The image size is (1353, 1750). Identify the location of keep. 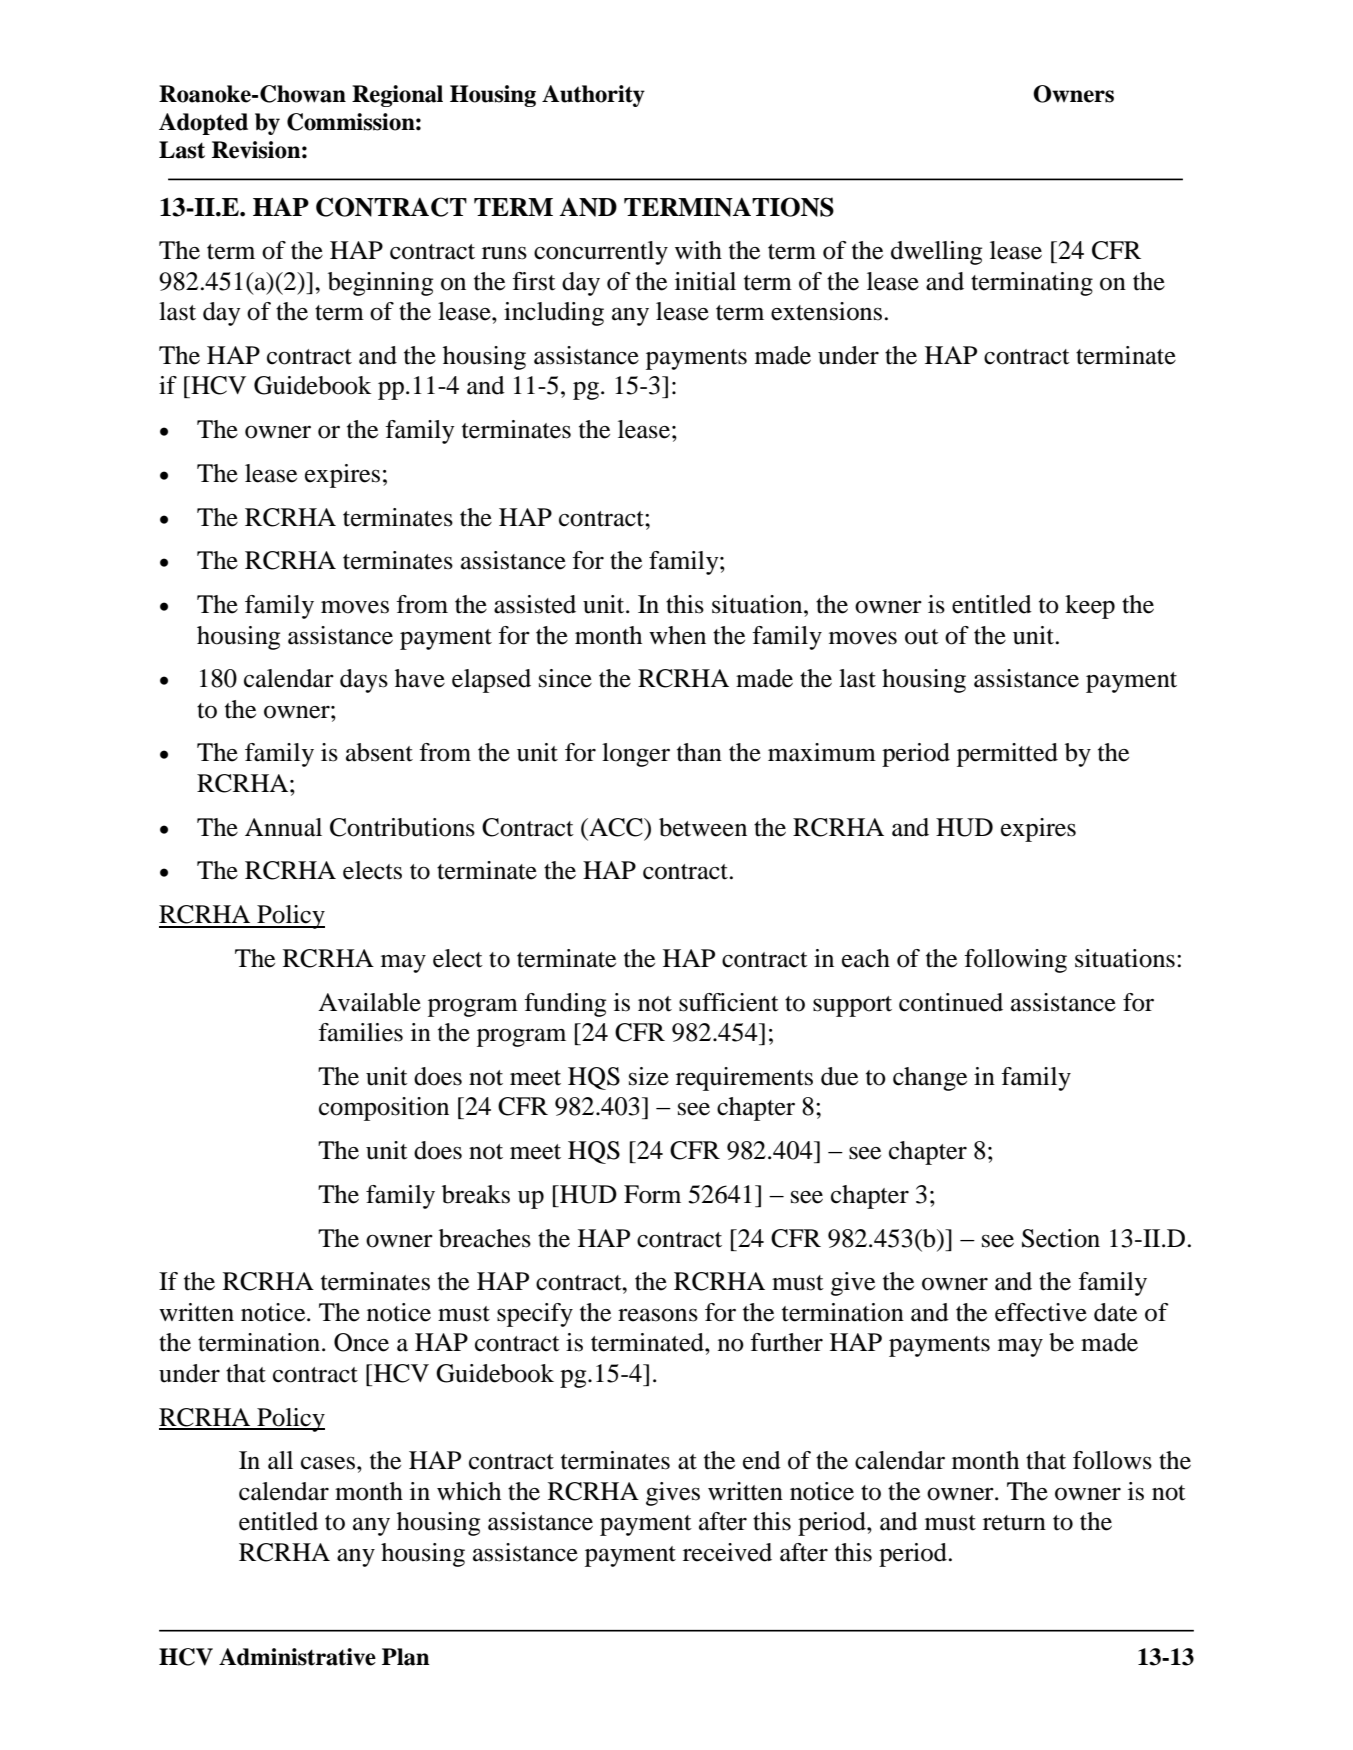
(1090, 607).
